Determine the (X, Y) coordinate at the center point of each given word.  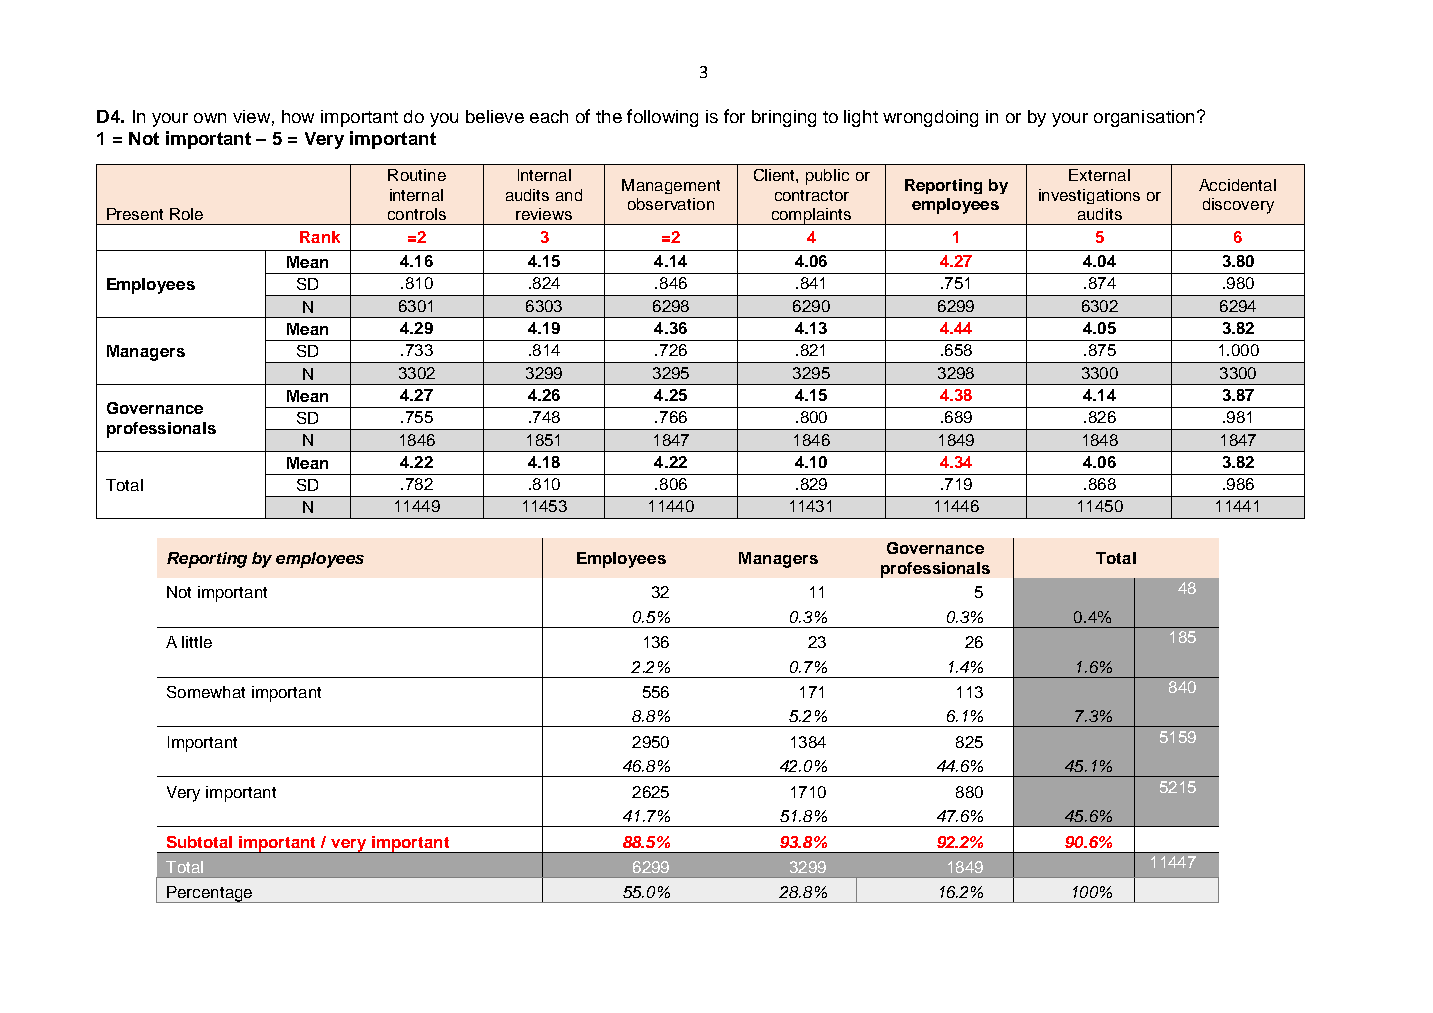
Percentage (210, 894)
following (662, 118)
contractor (812, 195)
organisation (1144, 118)
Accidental (1237, 185)
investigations (1089, 196)
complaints (811, 216)
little (197, 642)
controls (417, 214)
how (298, 116)
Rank (320, 237)
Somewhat (206, 692)
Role (186, 214)
